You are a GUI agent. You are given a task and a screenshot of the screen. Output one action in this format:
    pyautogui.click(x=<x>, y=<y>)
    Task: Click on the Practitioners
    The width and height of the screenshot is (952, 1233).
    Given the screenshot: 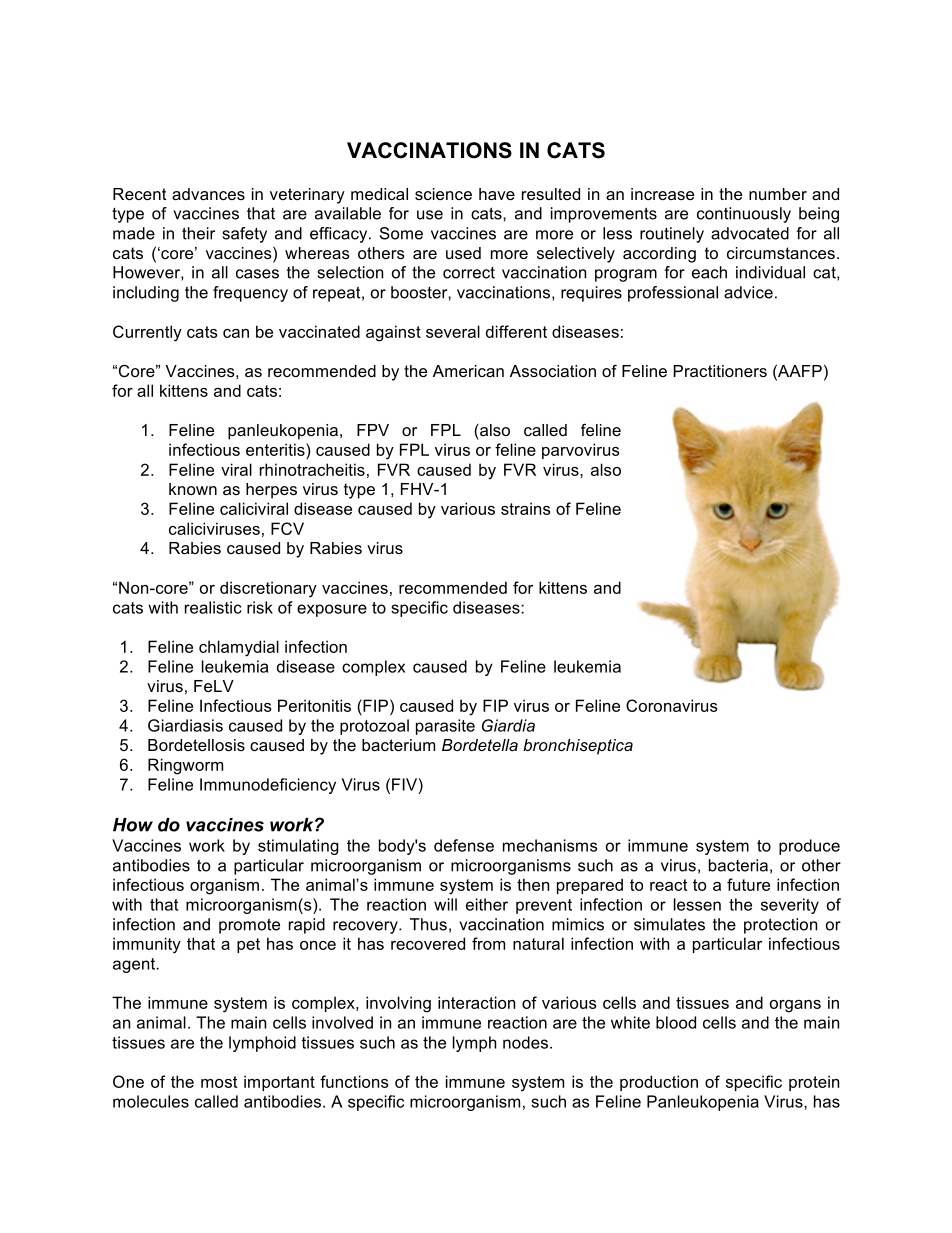 What is the action you would take?
    pyautogui.click(x=720, y=371)
